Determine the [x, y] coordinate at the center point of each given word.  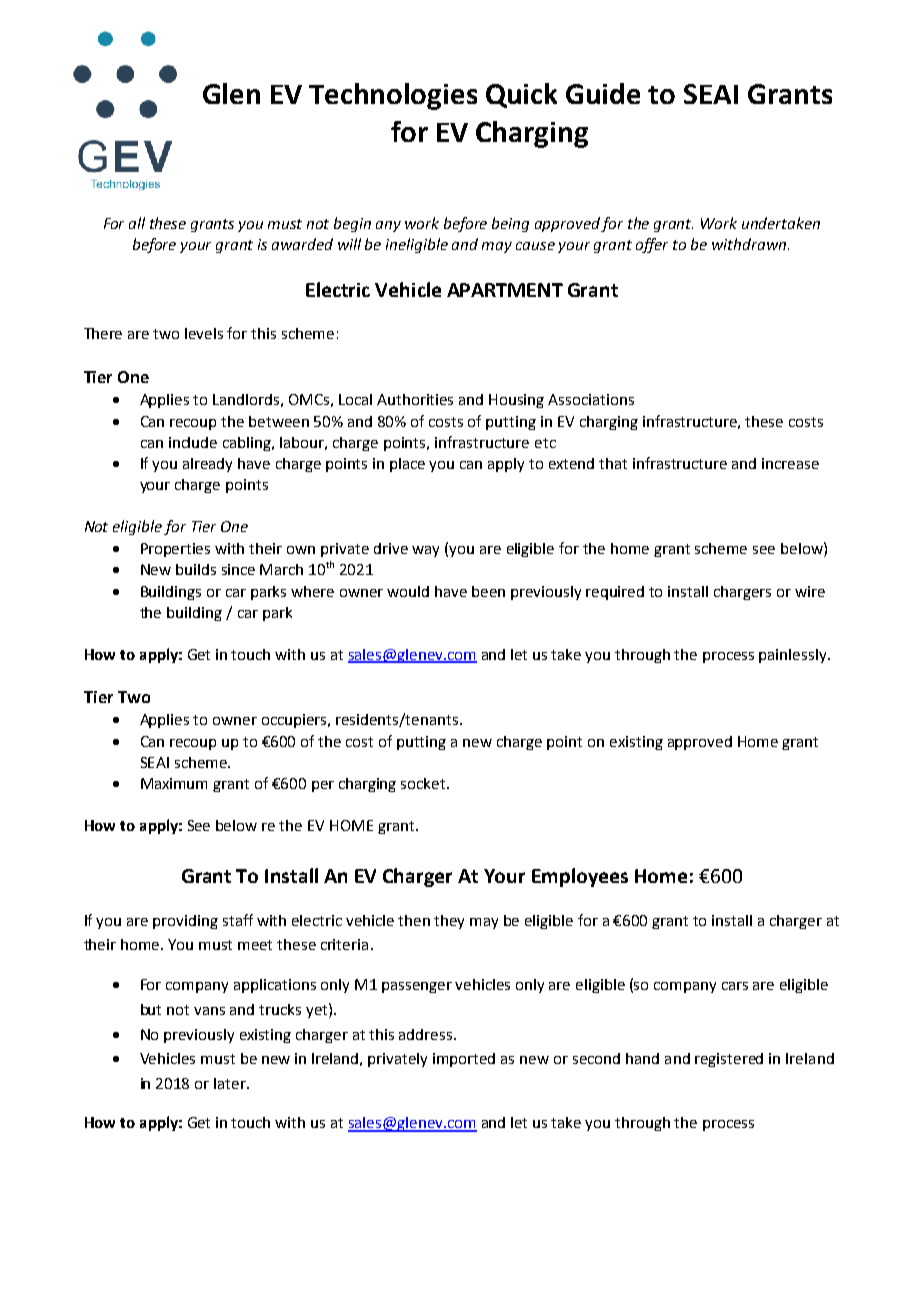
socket [424, 783]
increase [790, 463]
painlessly [794, 656]
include [193, 442]
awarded [302, 244]
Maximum [174, 783]
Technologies [393, 96]
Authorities [415, 399]
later [231, 1083]
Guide [603, 93]
